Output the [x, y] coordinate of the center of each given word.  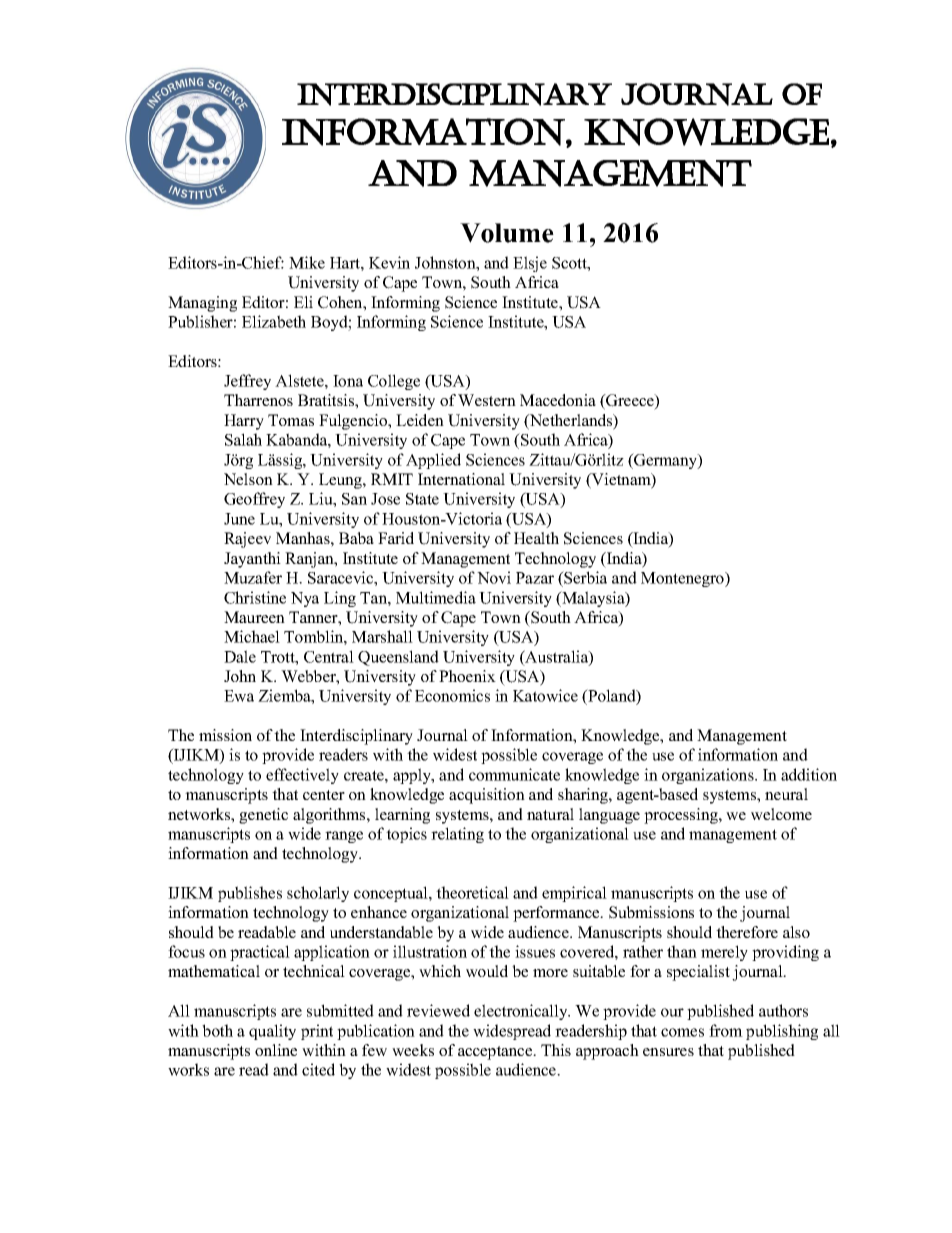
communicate [514, 774]
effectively [302, 776]
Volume [507, 233]
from [726, 1030]
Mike [307, 262]
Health [536, 538]
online [276, 1050]
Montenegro [683, 579]
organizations [709, 776]
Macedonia [558, 400]
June [239, 519]
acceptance [496, 1053]
